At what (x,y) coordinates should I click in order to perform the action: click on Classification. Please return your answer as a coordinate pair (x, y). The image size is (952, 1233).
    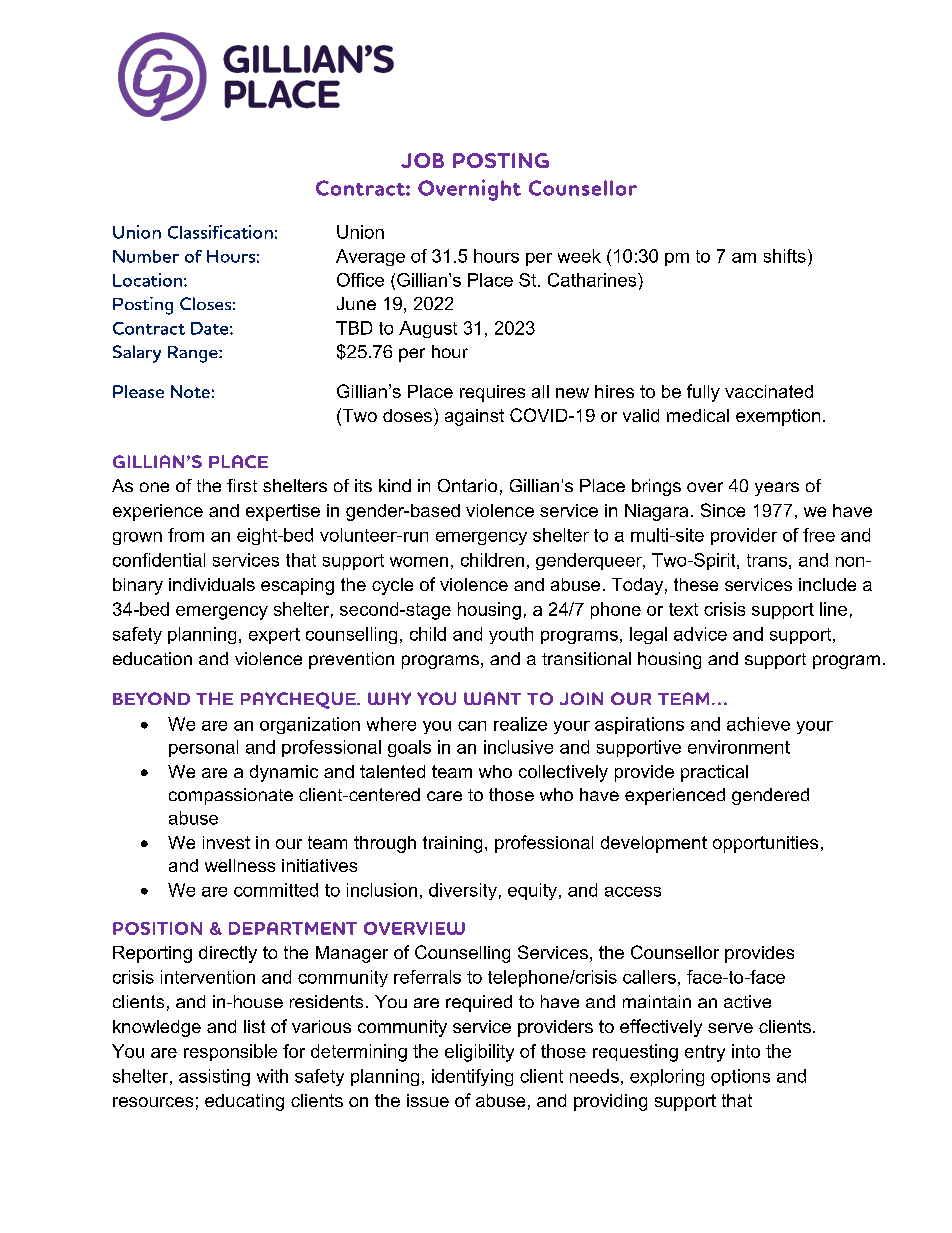
    Looking at the image, I should click on (220, 232).
